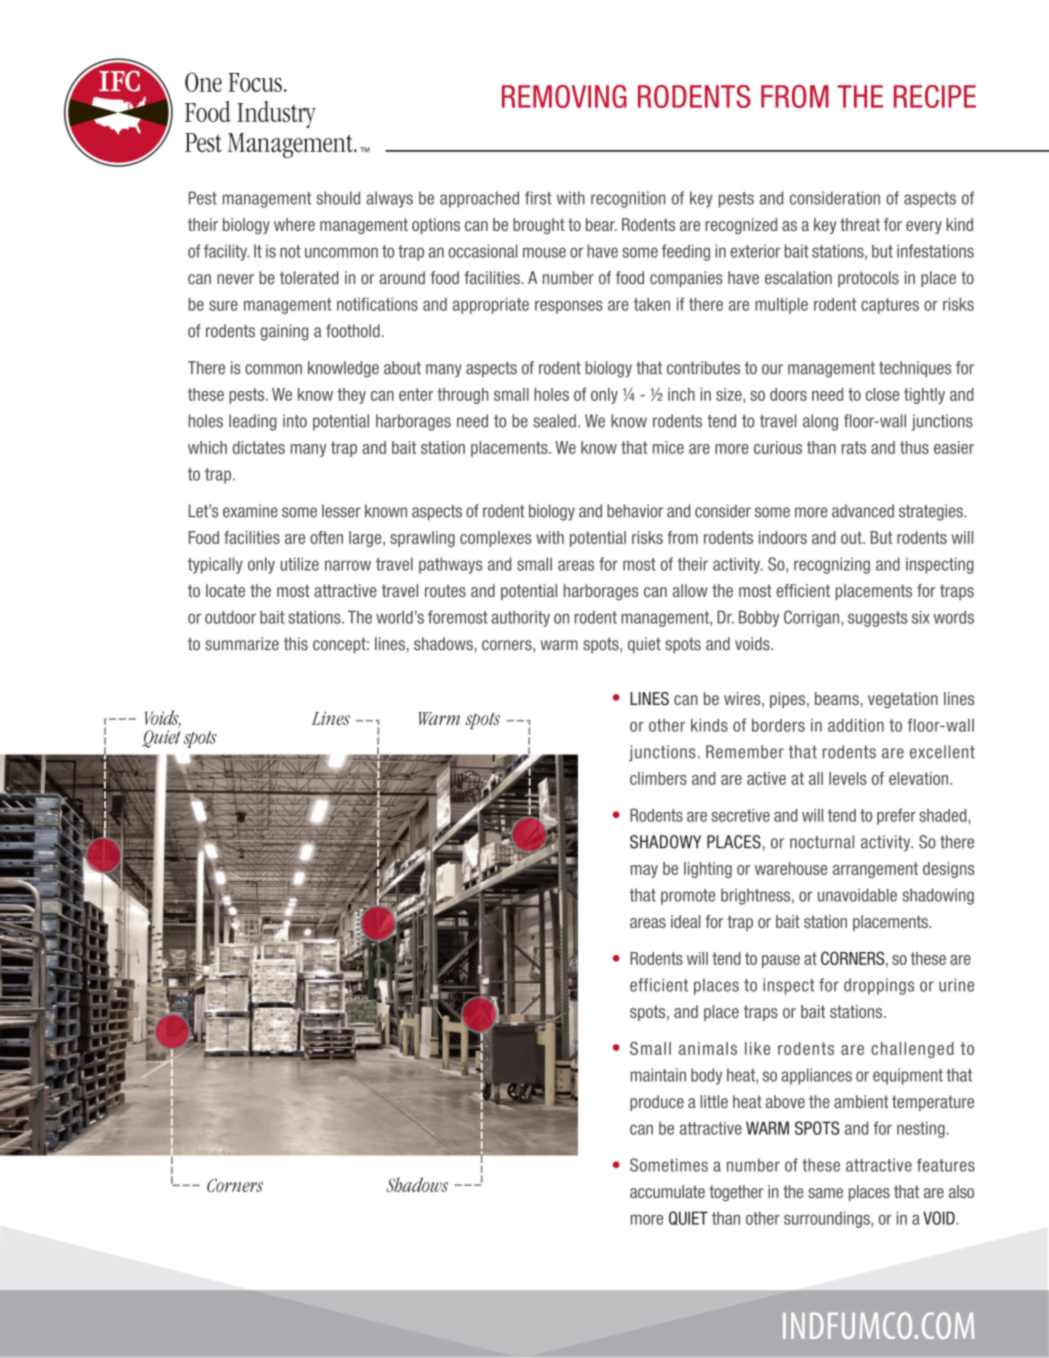 This screenshot has height=1358, width=1049. I want to click on authority, so click(520, 619).
